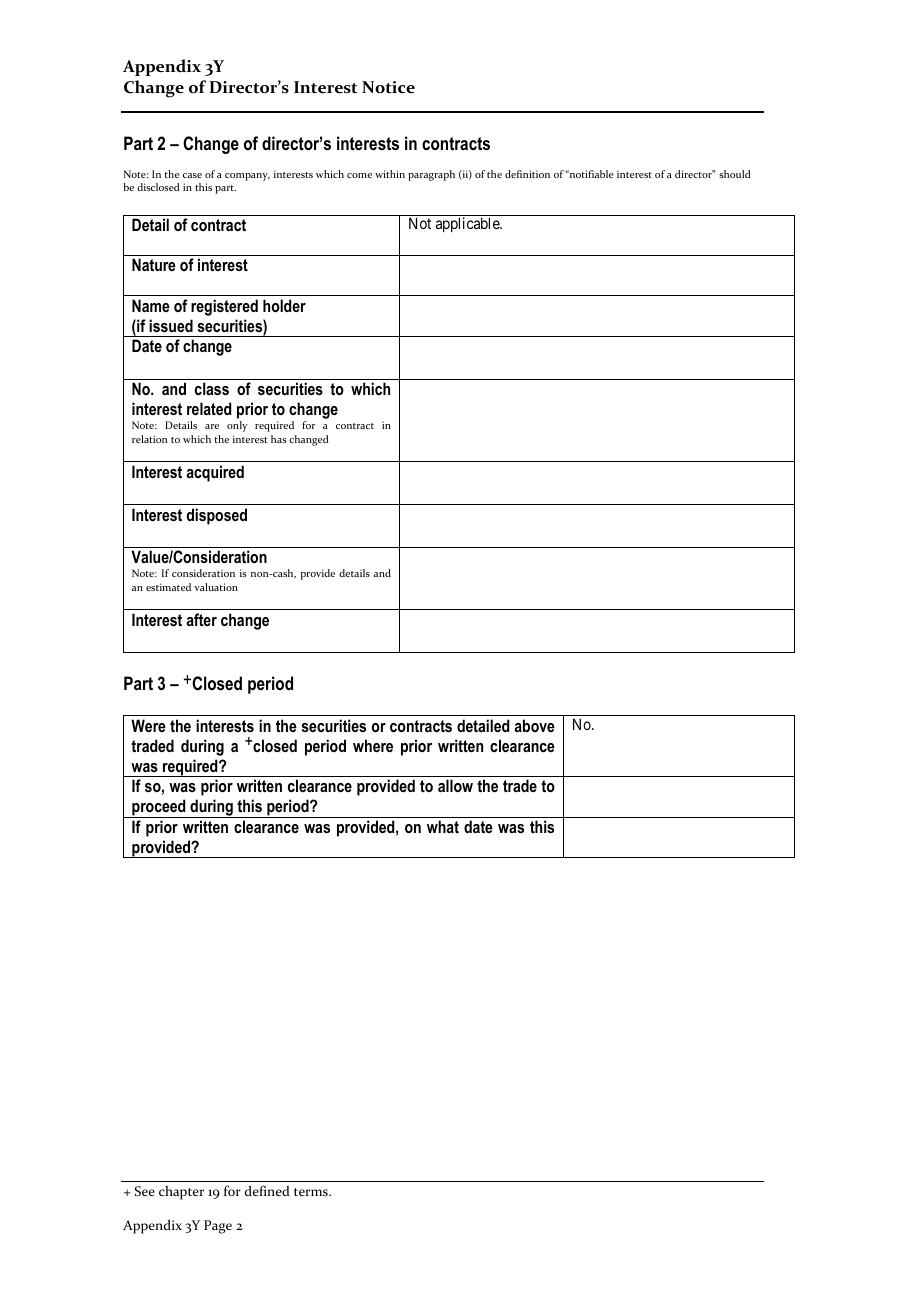  What do you see at coordinates (192, 175) in the screenshot?
I see `case` at bounding box center [192, 175].
